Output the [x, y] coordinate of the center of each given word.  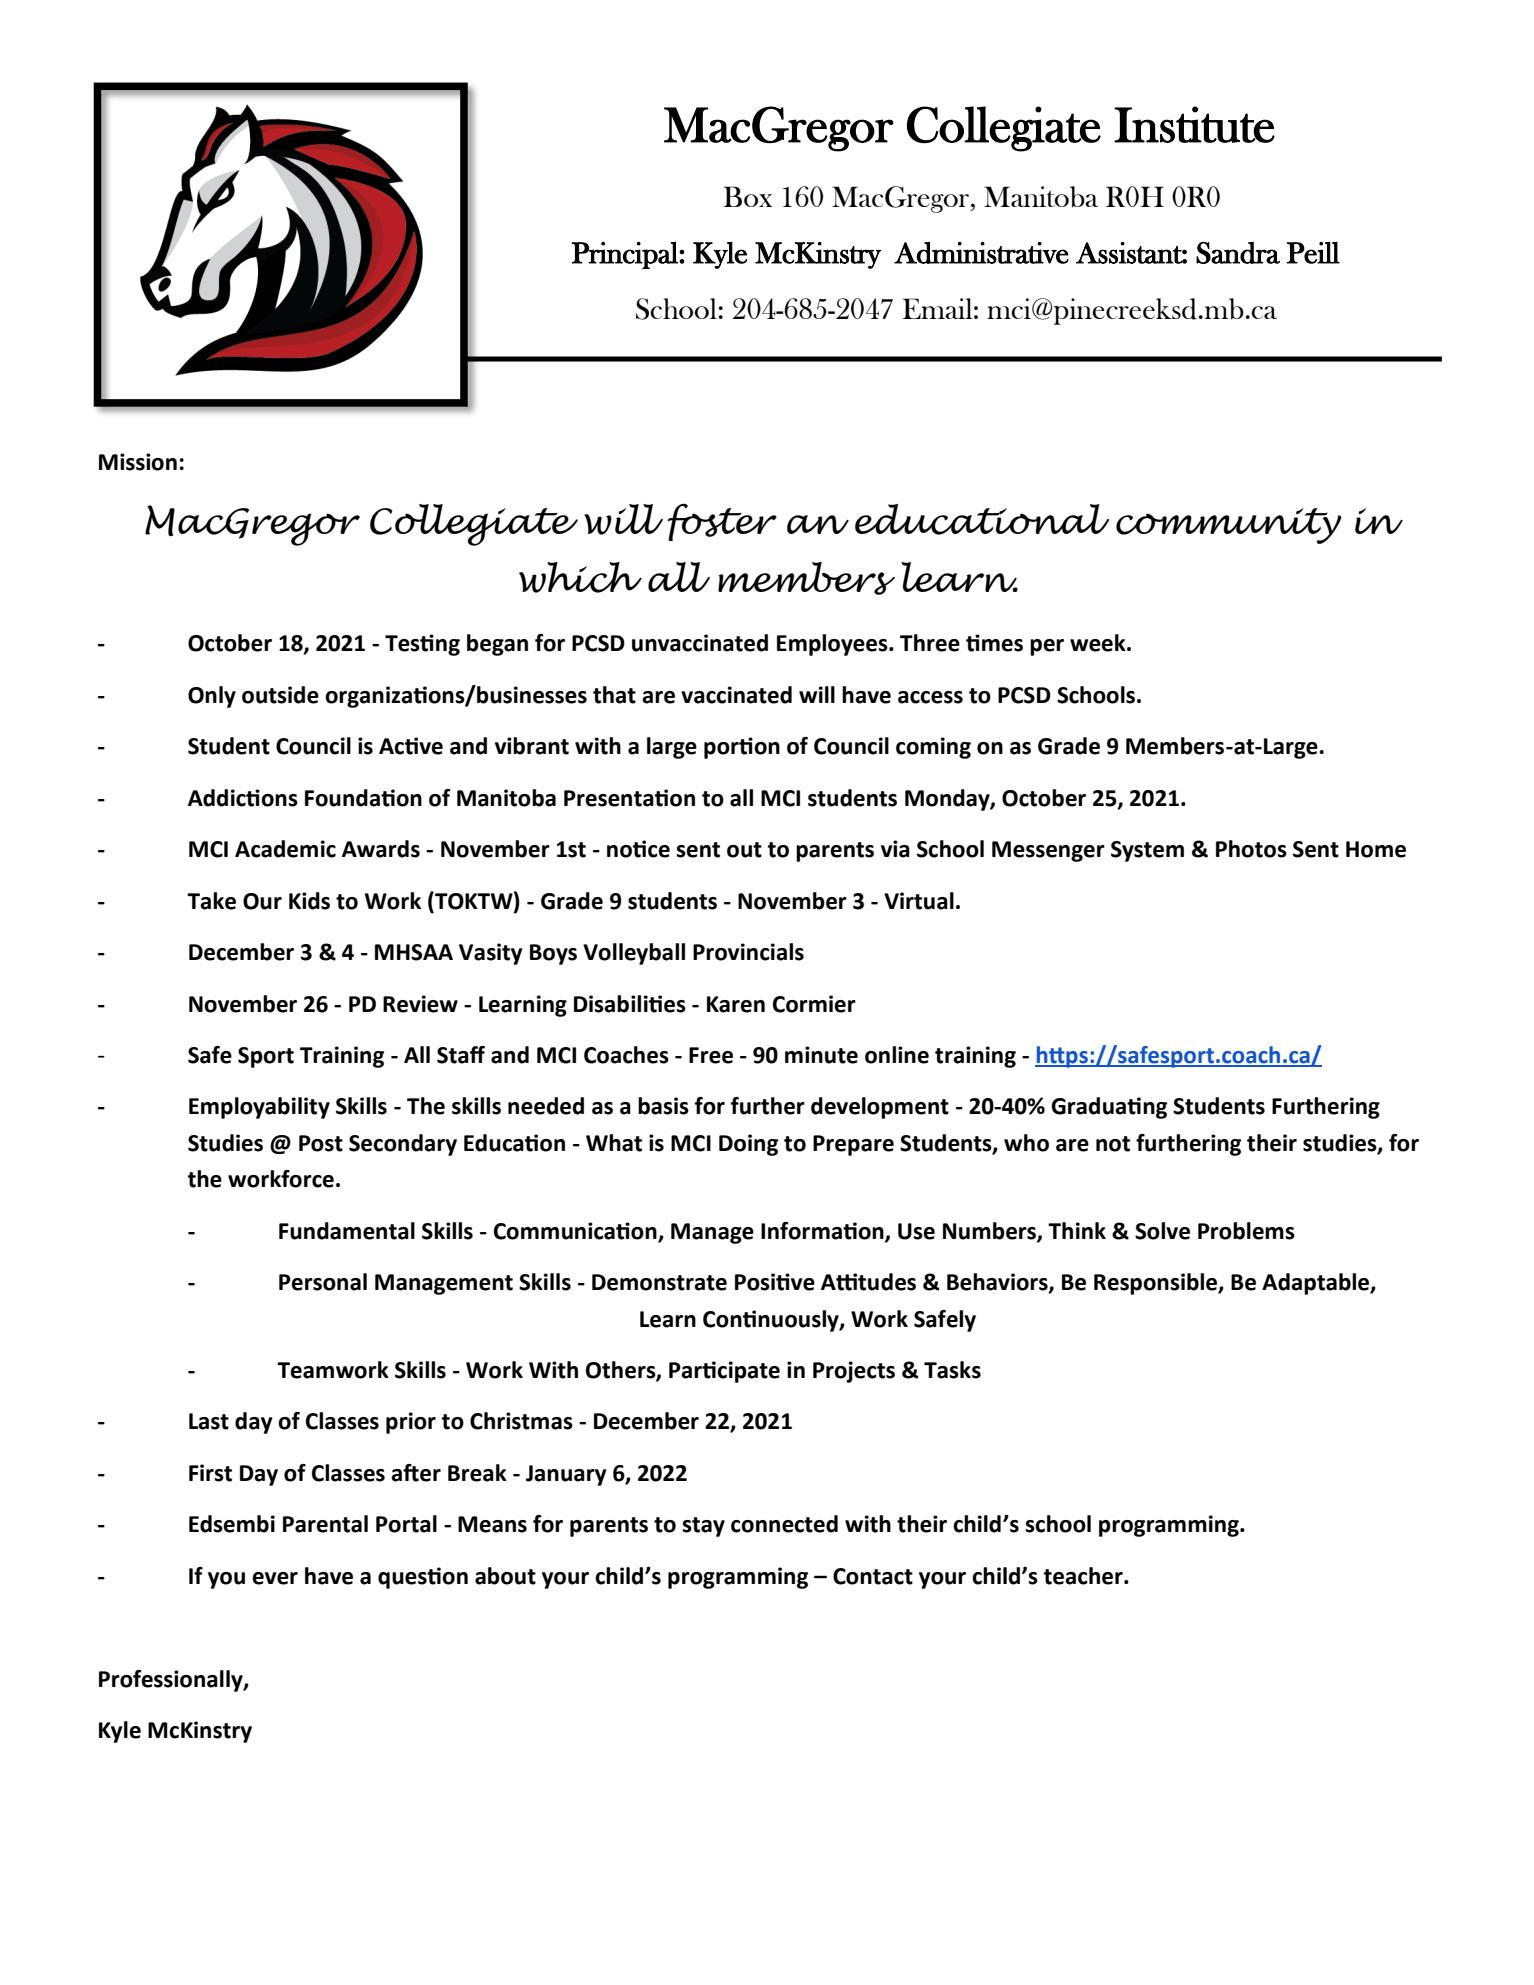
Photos [1251, 849]
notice [638, 849]
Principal [626, 255]
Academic [285, 849]
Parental [325, 1524]
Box [748, 196]
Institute [1194, 124]
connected [784, 1524]
